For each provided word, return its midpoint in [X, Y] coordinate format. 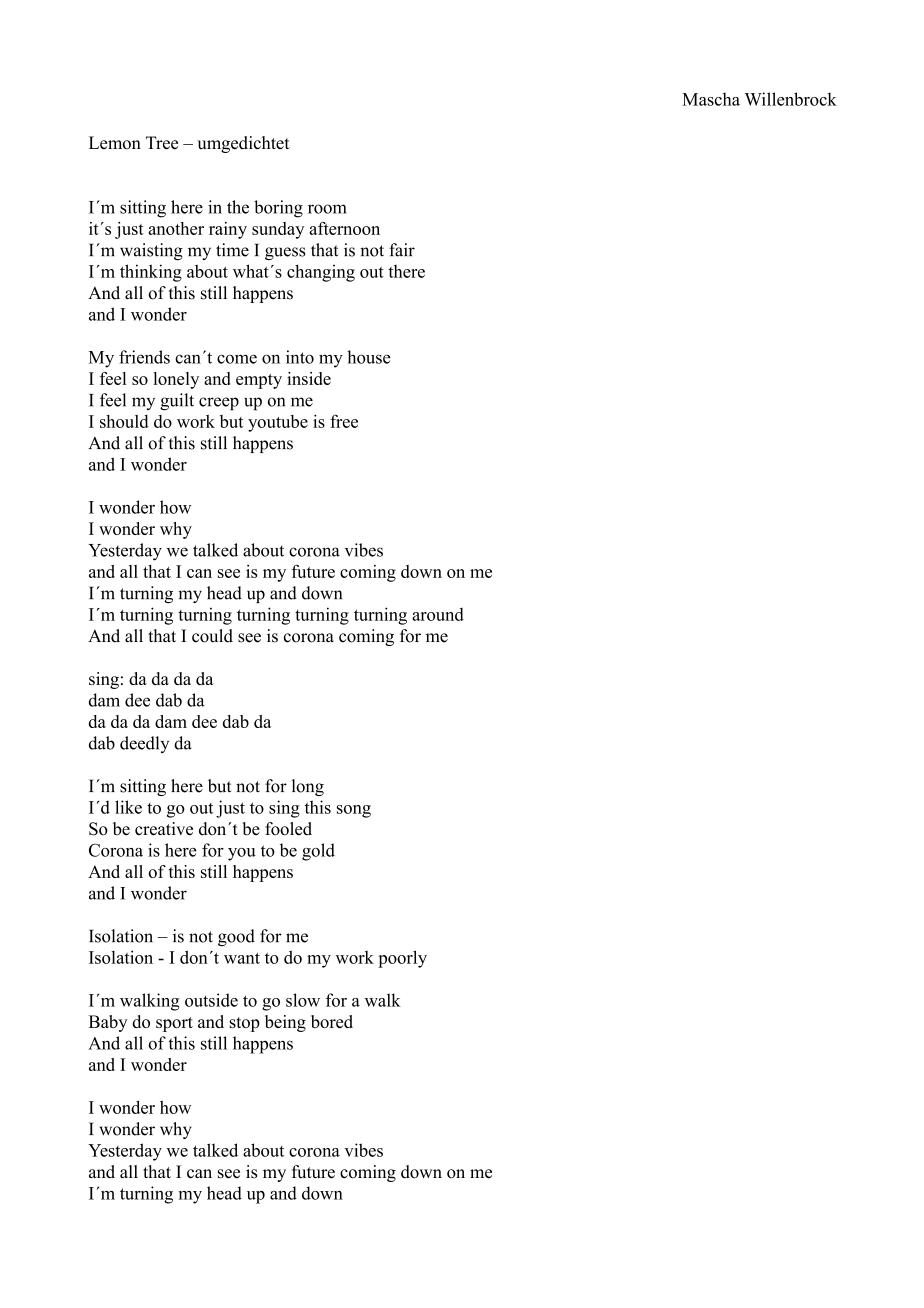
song [354, 811]
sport [174, 1024]
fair [402, 250]
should [124, 421]
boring [278, 209]
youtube [278, 423]
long [308, 787]
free [344, 421]
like [128, 807]
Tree [162, 143]
